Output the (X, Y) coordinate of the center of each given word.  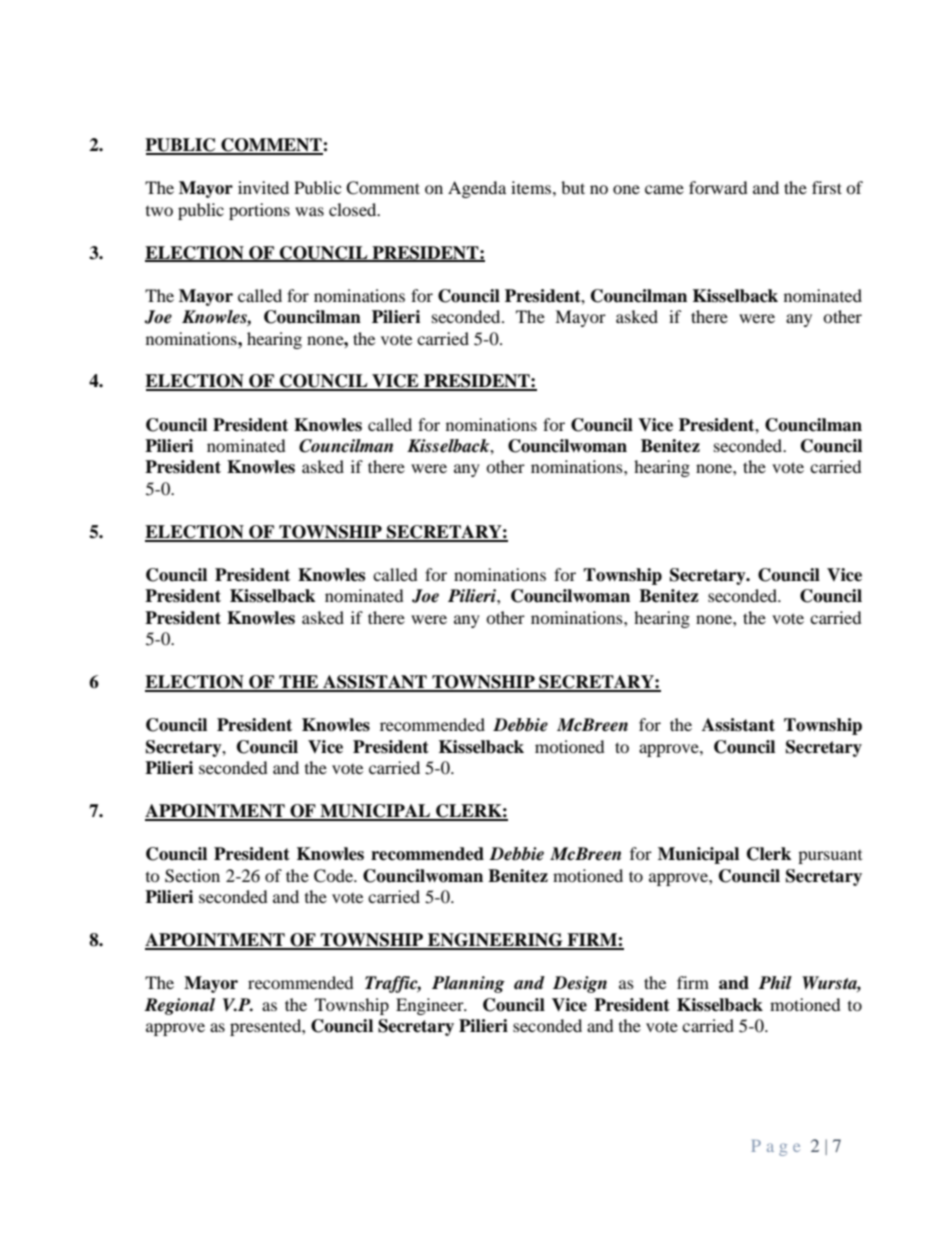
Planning (468, 984)
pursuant (830, 857)
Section (192, 876)
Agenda (477, 189)
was (309, 211)
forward (718, 187)
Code (334, 876)
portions (259, 211)
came (664, 189)
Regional (179, 1006)
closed (354, 209)
